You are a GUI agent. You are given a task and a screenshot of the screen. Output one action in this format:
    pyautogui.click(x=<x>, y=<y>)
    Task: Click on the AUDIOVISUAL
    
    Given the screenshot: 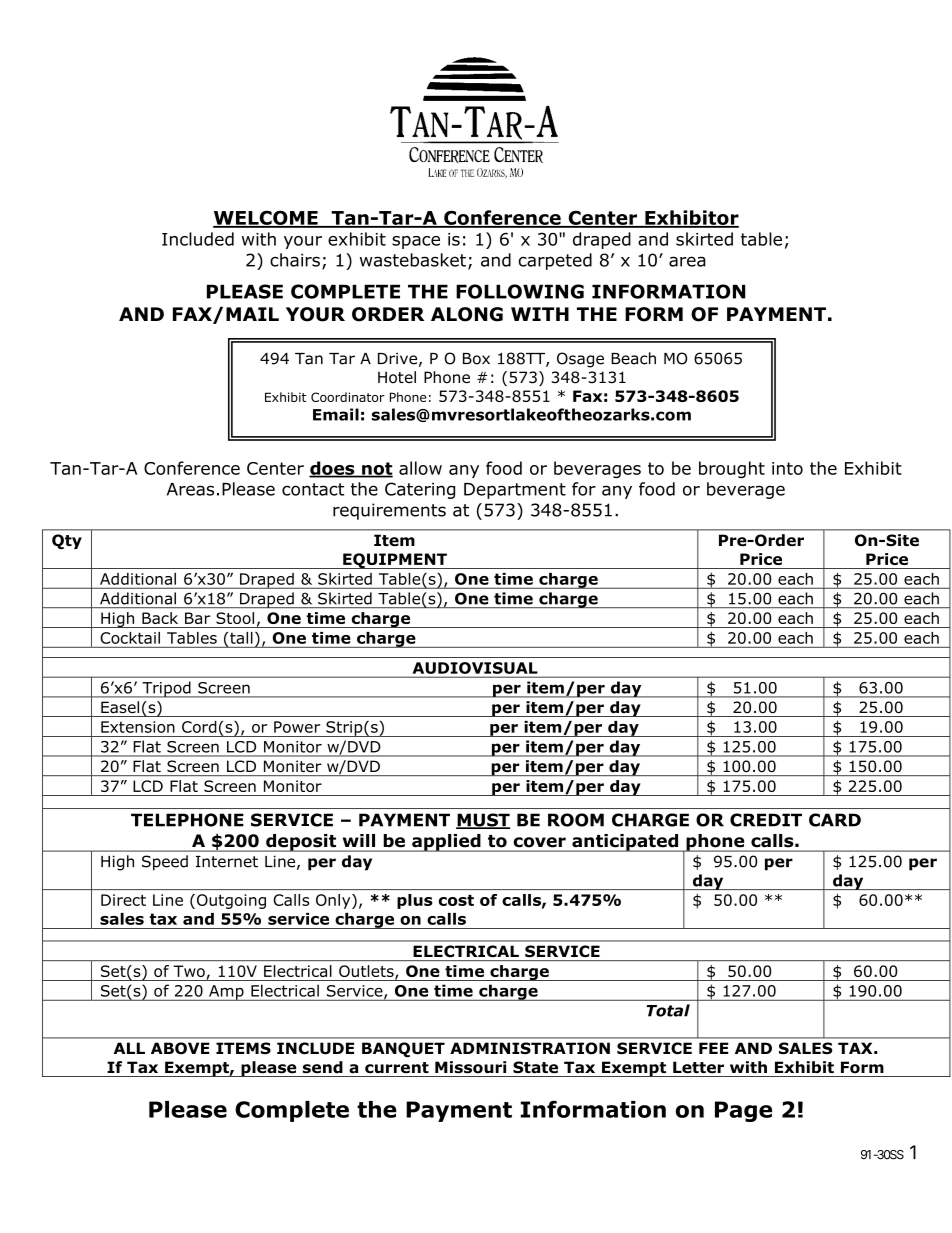 What is the action you would take?
    pyautogui.click(x=475, y=668)
